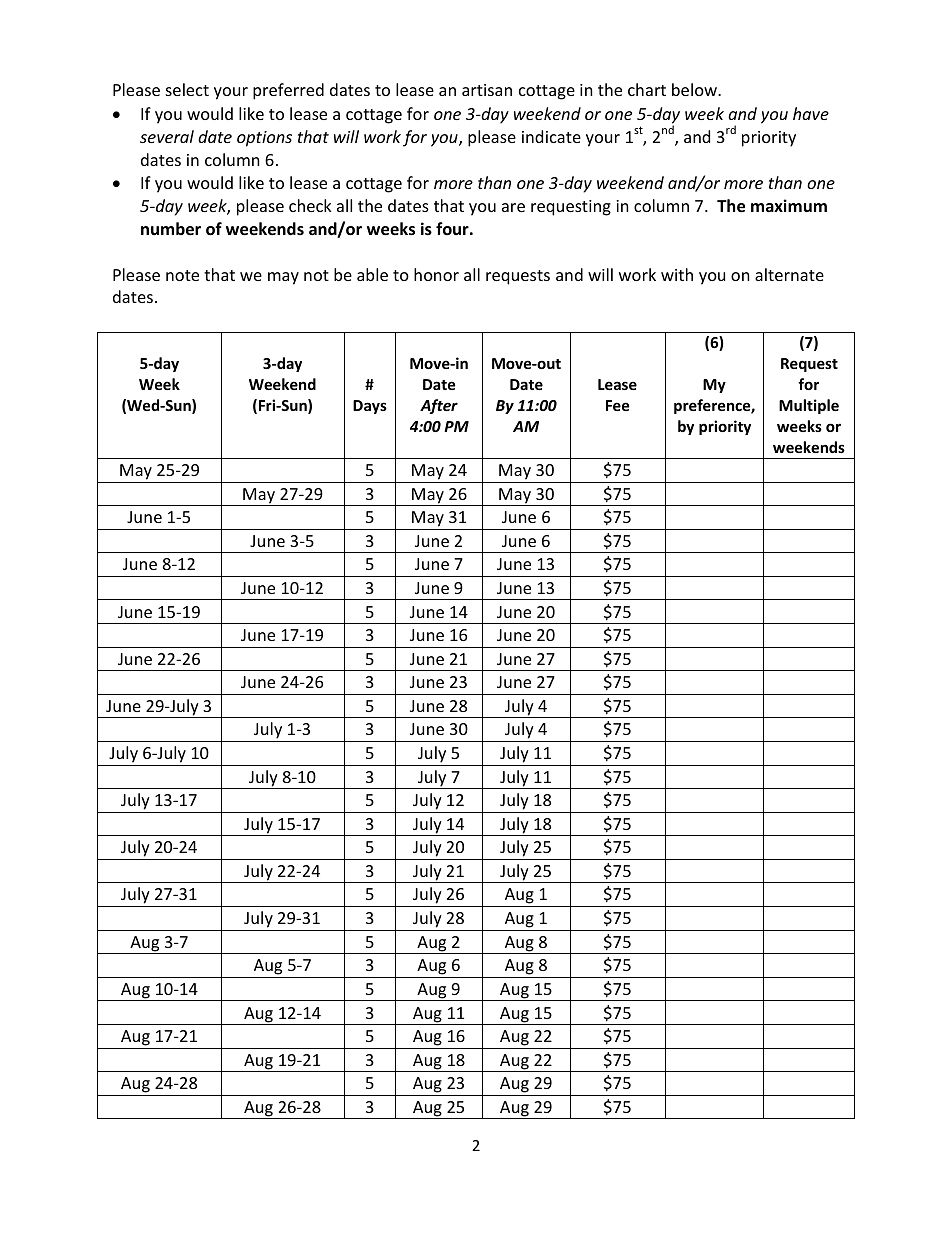 The width and height of the screenshot is (952, 1233). Describe the element at coordinates (487, 90) in the screenshot. I see `artisan` at that location.
